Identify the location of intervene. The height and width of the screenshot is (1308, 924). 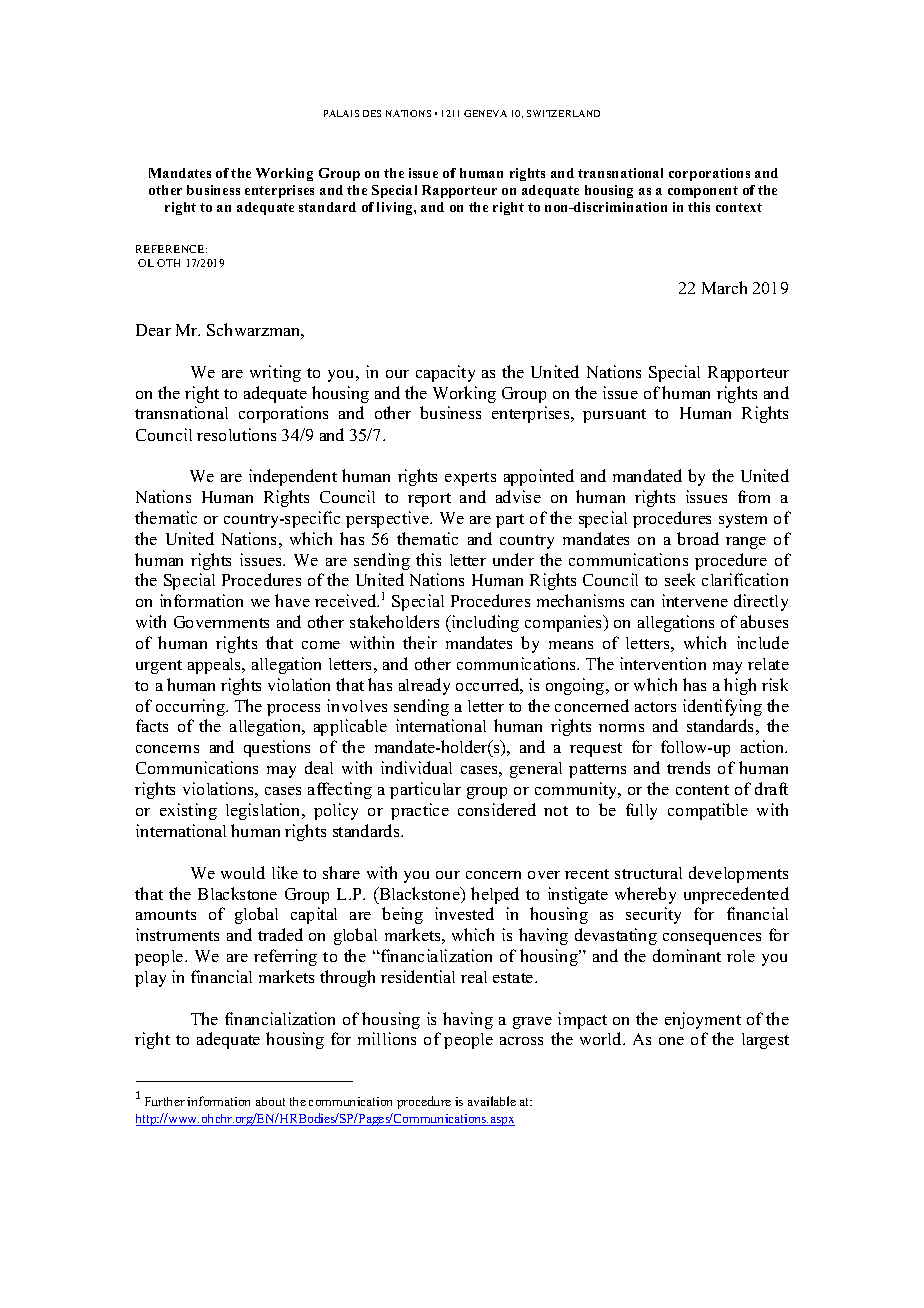
(695, 600).
